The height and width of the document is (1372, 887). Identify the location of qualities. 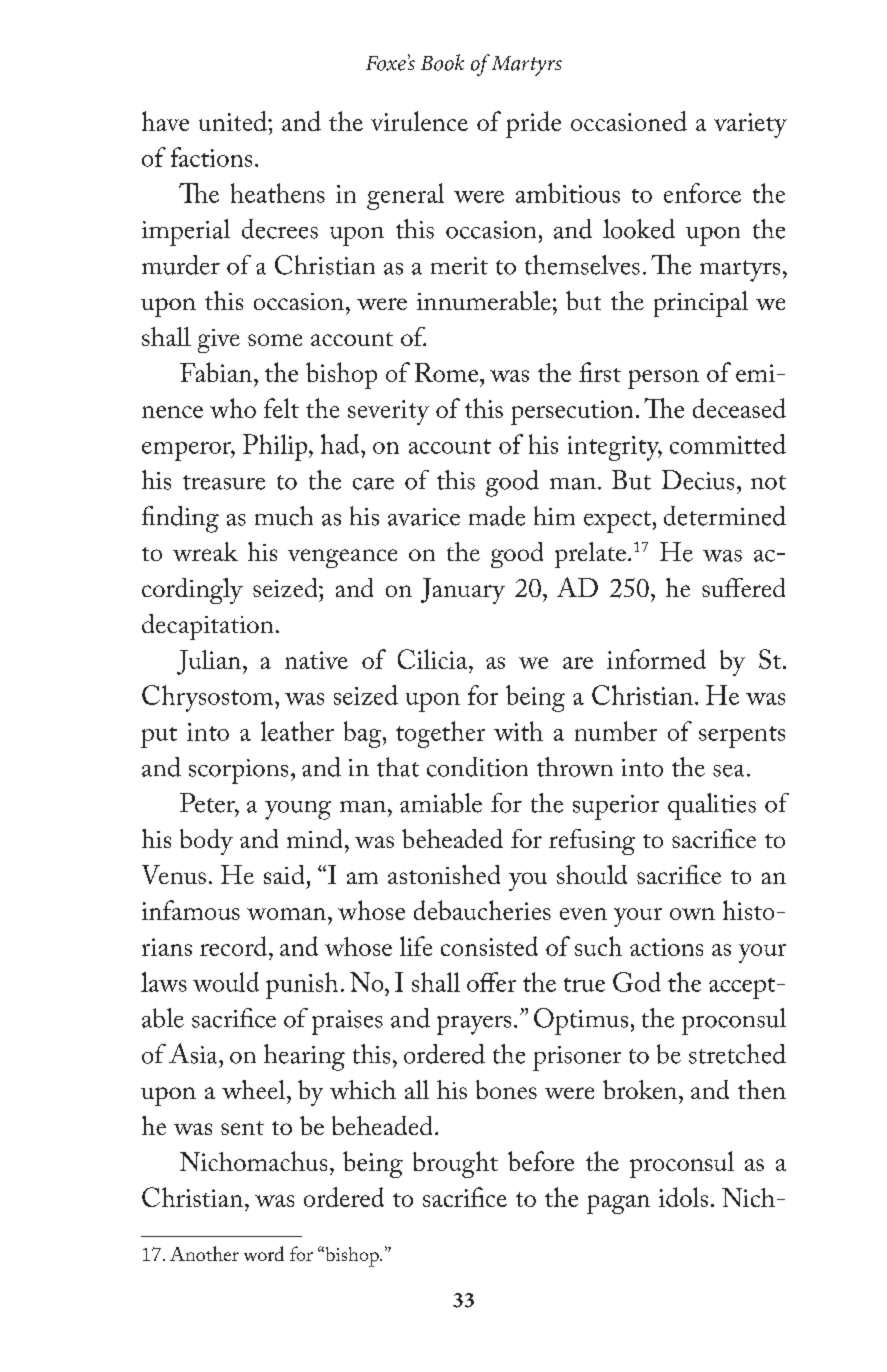
(712, 806).
